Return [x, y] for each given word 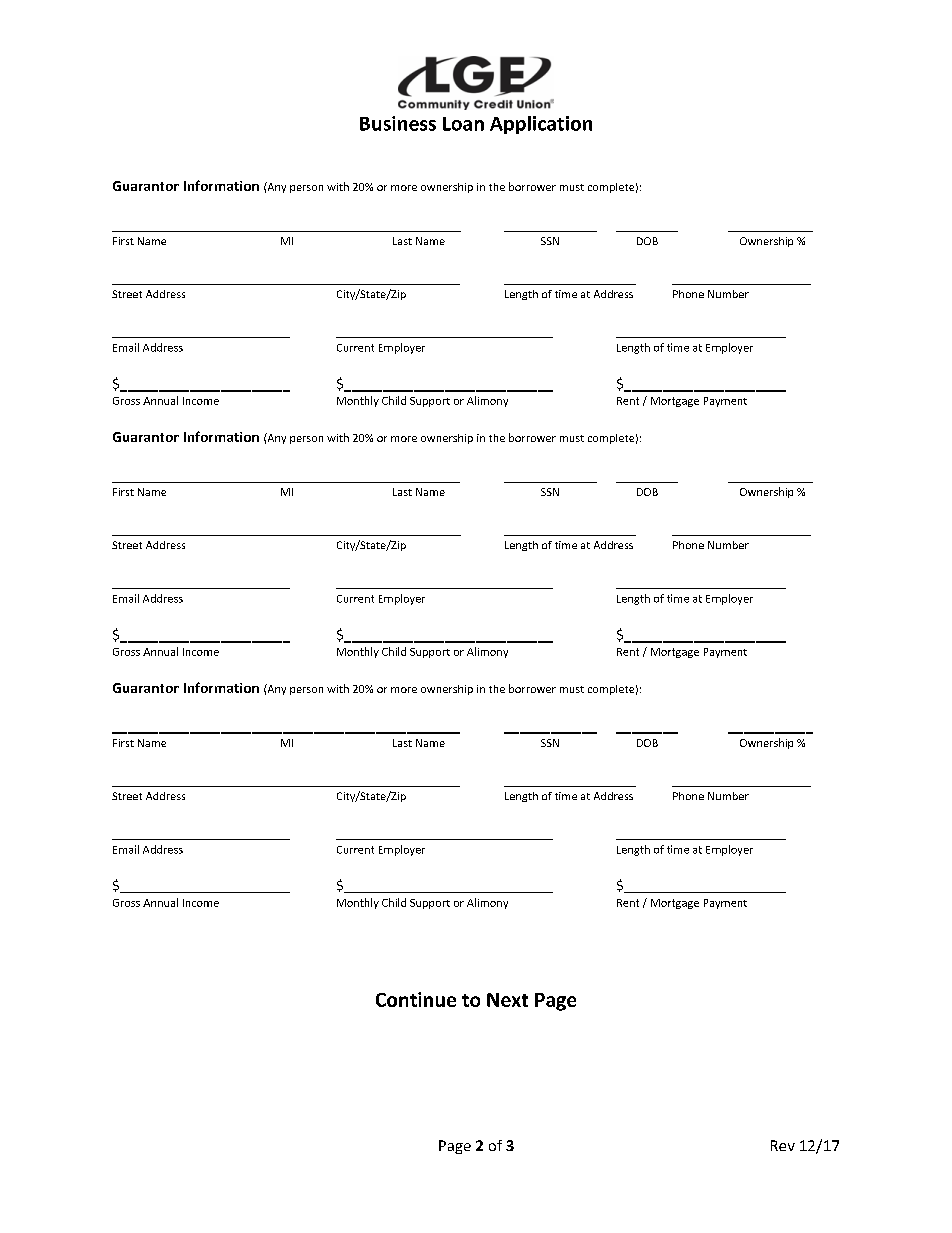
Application [541, 125]
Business [398, 123]
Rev [783, 1145]
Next [507, 1000]
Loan [463, 124]
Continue [416, 999]
